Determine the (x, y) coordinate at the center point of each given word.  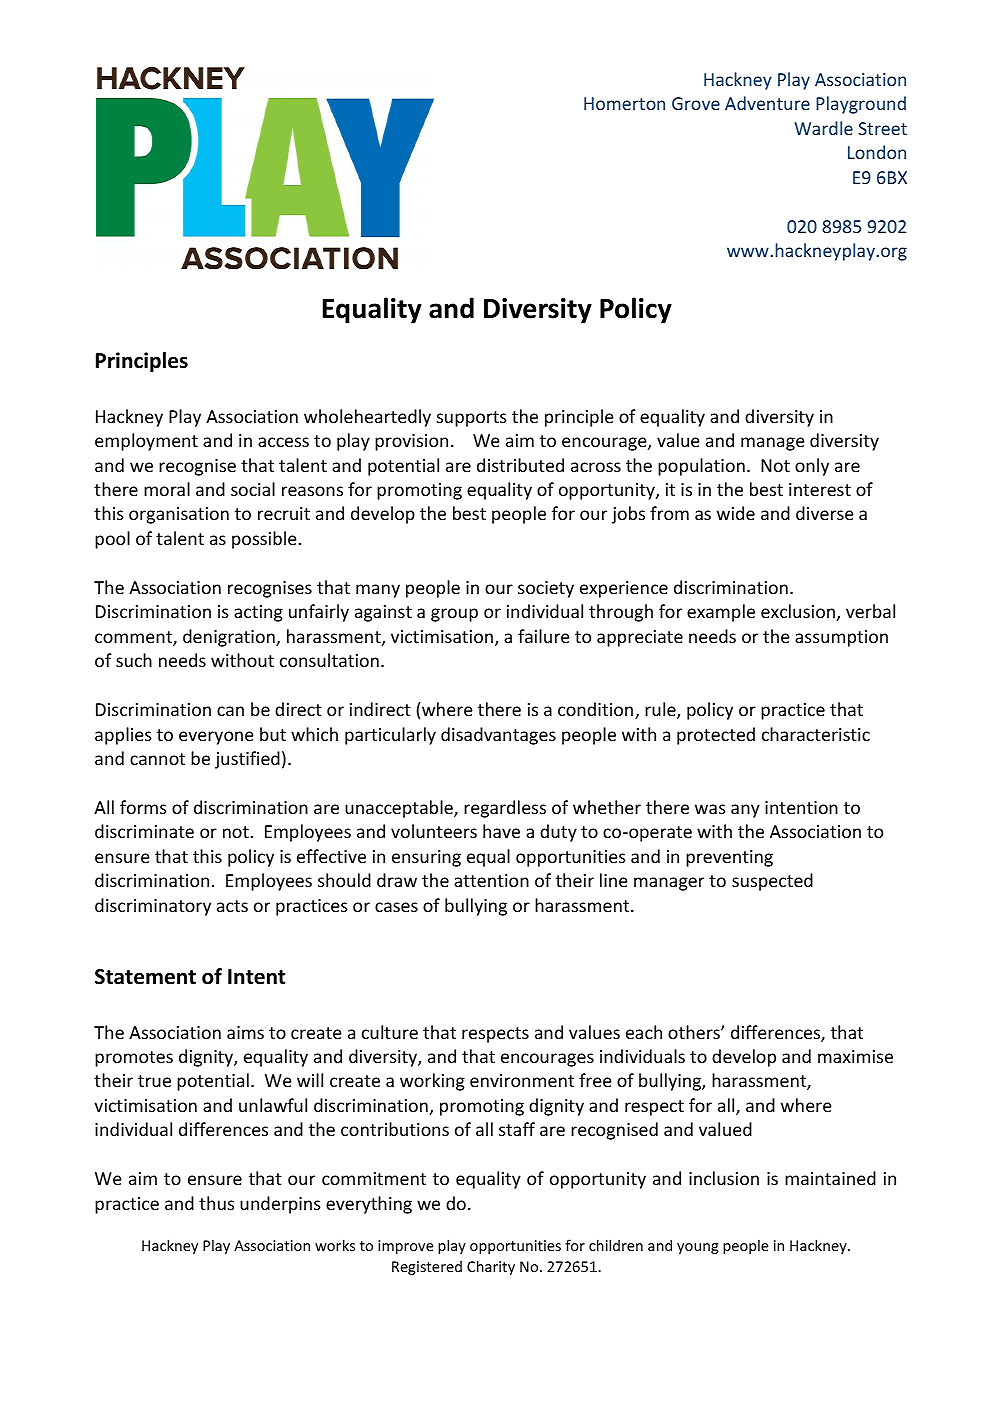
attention (491, 880)
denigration (230, 638)
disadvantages (498, 736)
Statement (145, 977)
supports (472, 419)
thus (216, 1203)
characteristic (816, 734)
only (812, 467)
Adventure (767, 103)
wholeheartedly (367, 418)
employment (146, 442)
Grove (696, 103)
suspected (772, 882)
